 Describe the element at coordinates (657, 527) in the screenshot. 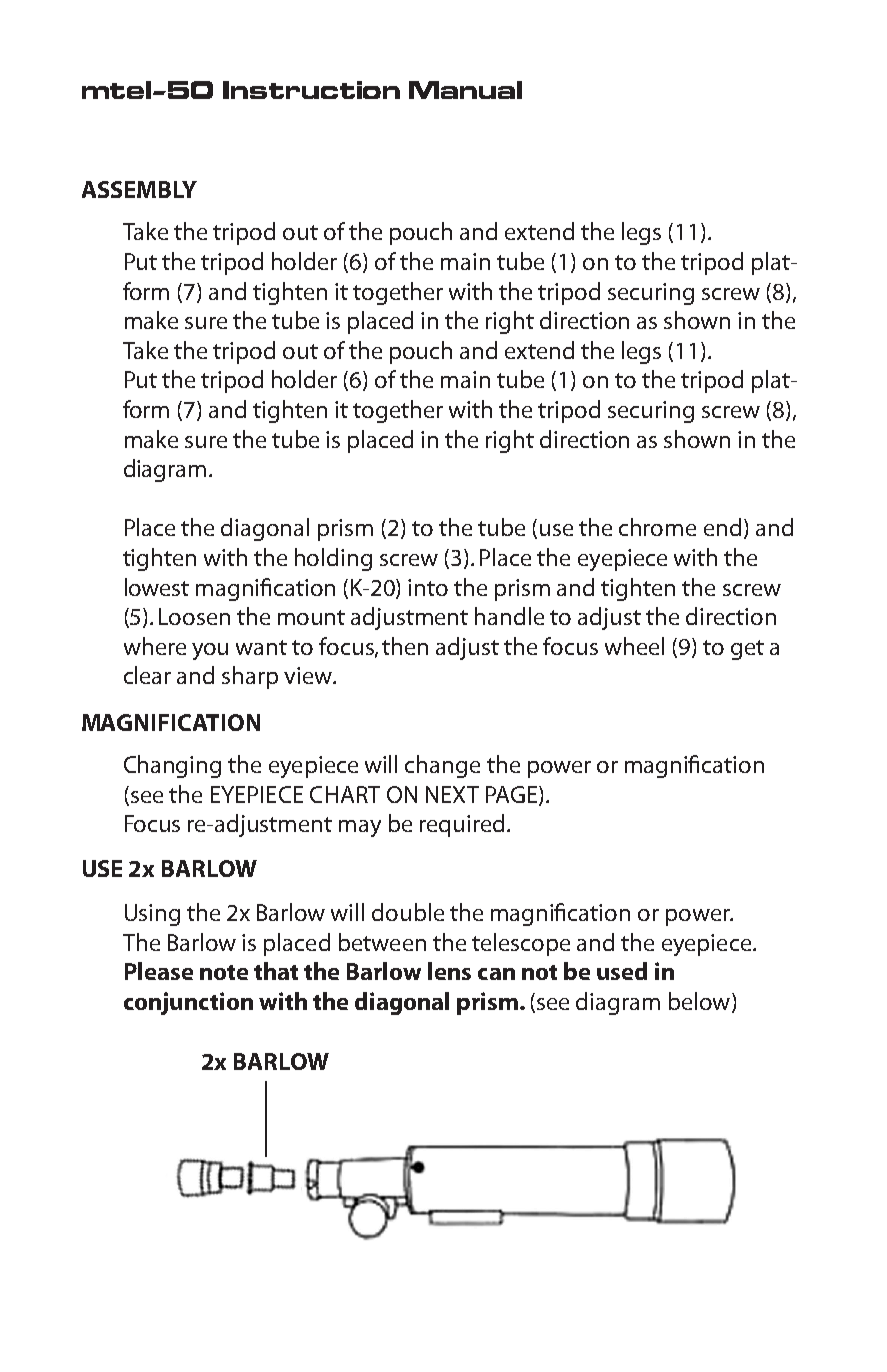

I see `chrome` at that location.
